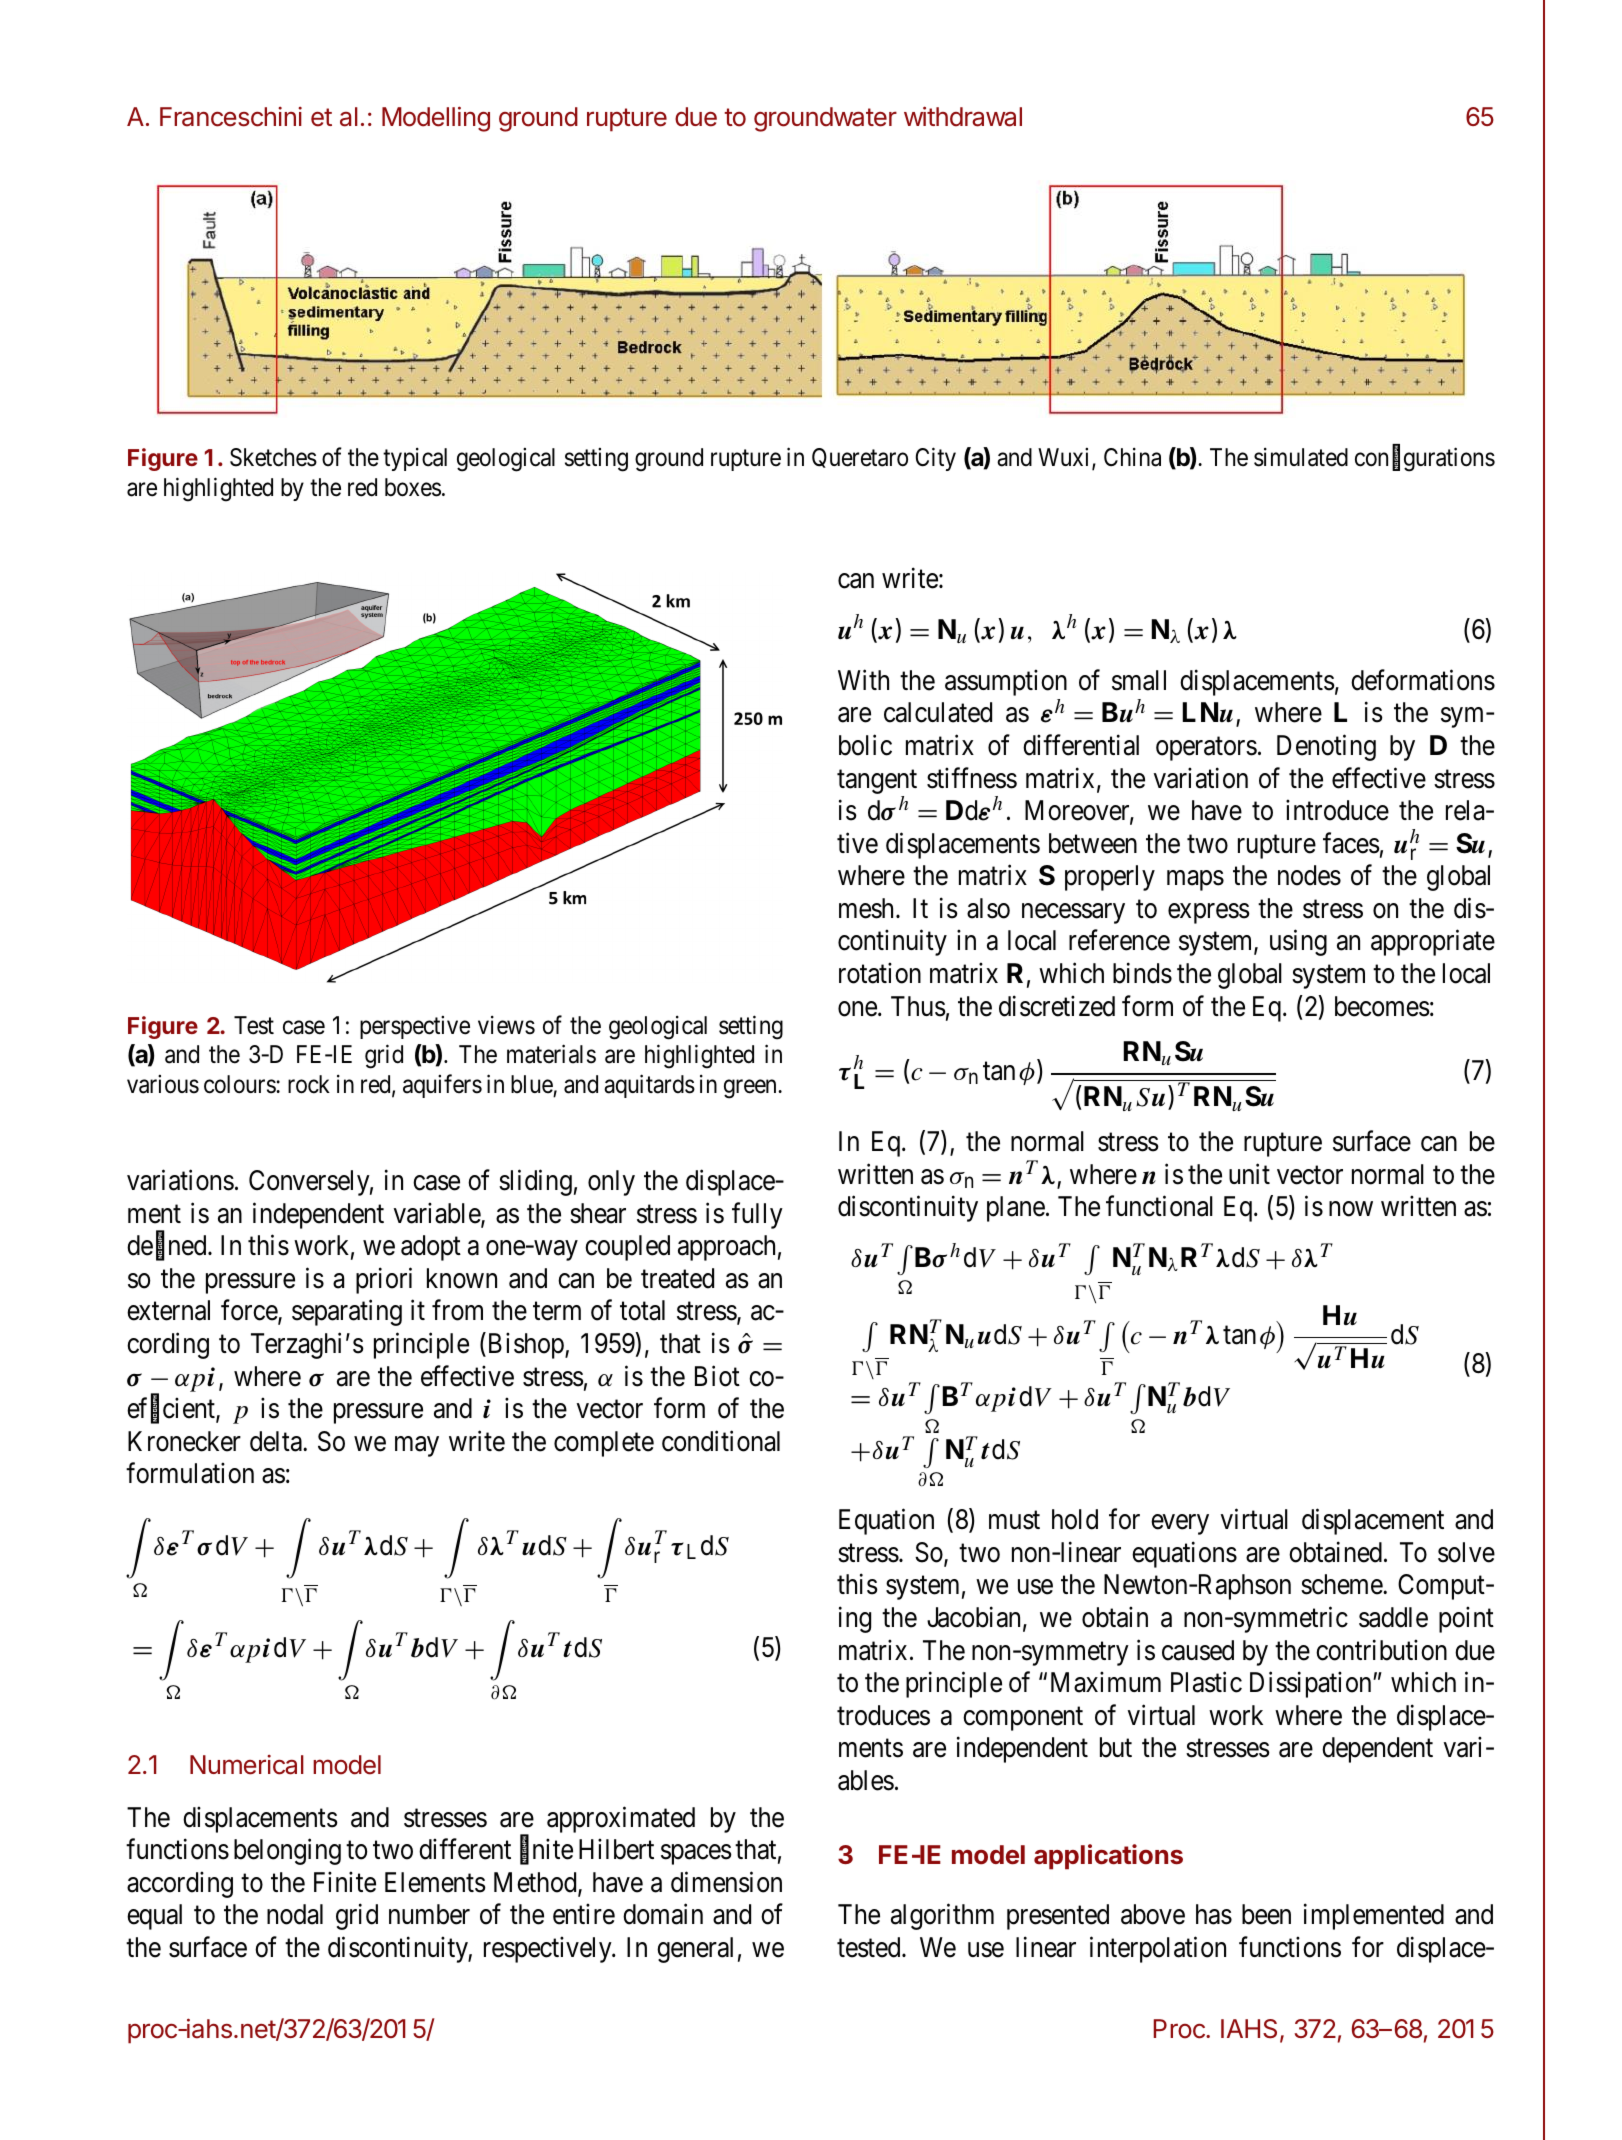  What do you see at coordinates (1180, 1525) in the image?
I see `every` at bounding box center [1180, 1525].
